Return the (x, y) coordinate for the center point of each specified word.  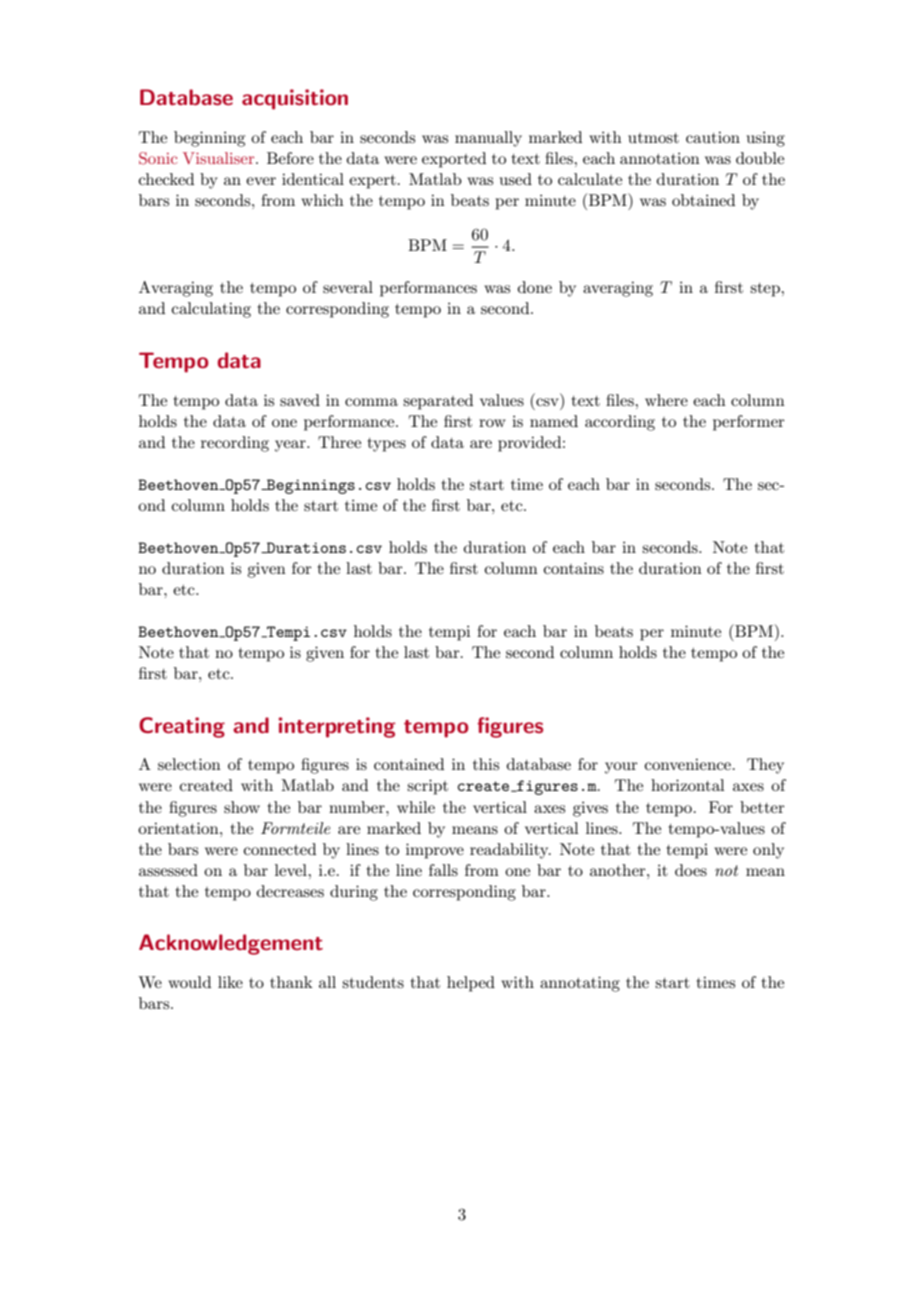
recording (235, 444)
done (535, 287)
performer (749, 423)
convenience (688, 764)
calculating (211, 310)
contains (574, 568)
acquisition (295, 99)
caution (713, 137)
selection (189, 764)
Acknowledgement (231, 944)
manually (488, 139)
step (766, 290)
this (486, 764)
